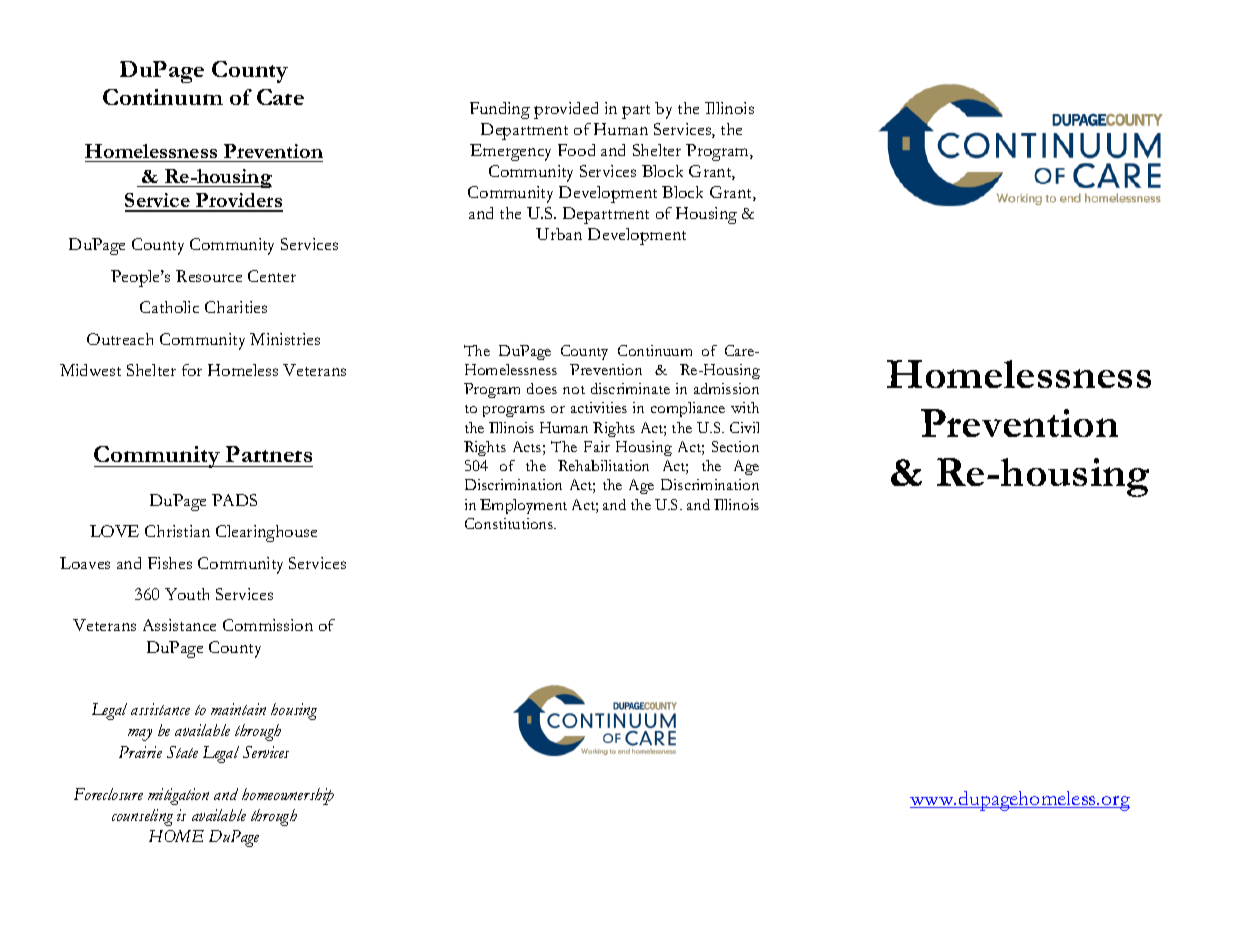 Image resolution: width=1233 pixels, height=952 pixels. I want to click on Funding, so click(500, 110).
